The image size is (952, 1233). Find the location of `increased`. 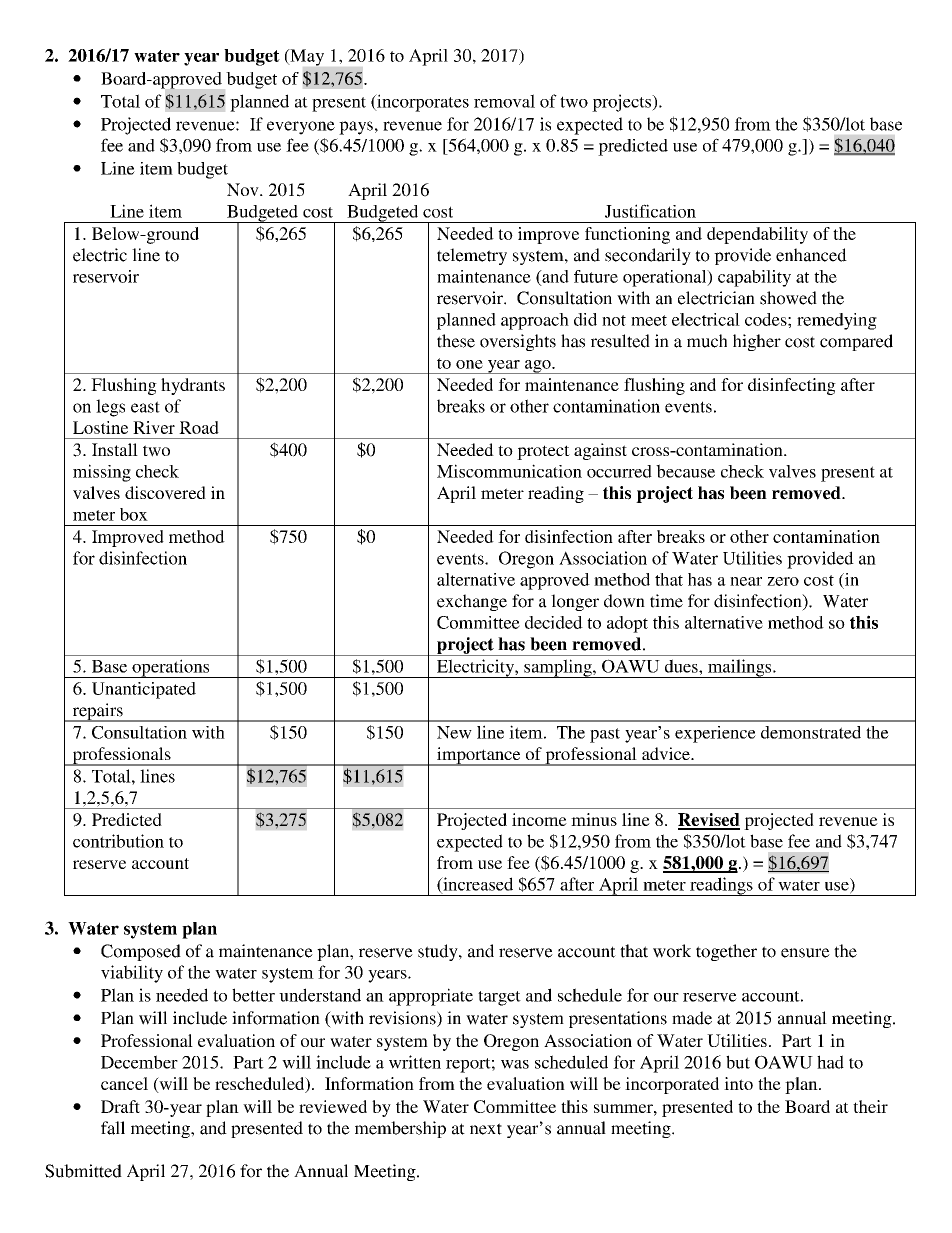

increased is located at coordinates (477, 885).
